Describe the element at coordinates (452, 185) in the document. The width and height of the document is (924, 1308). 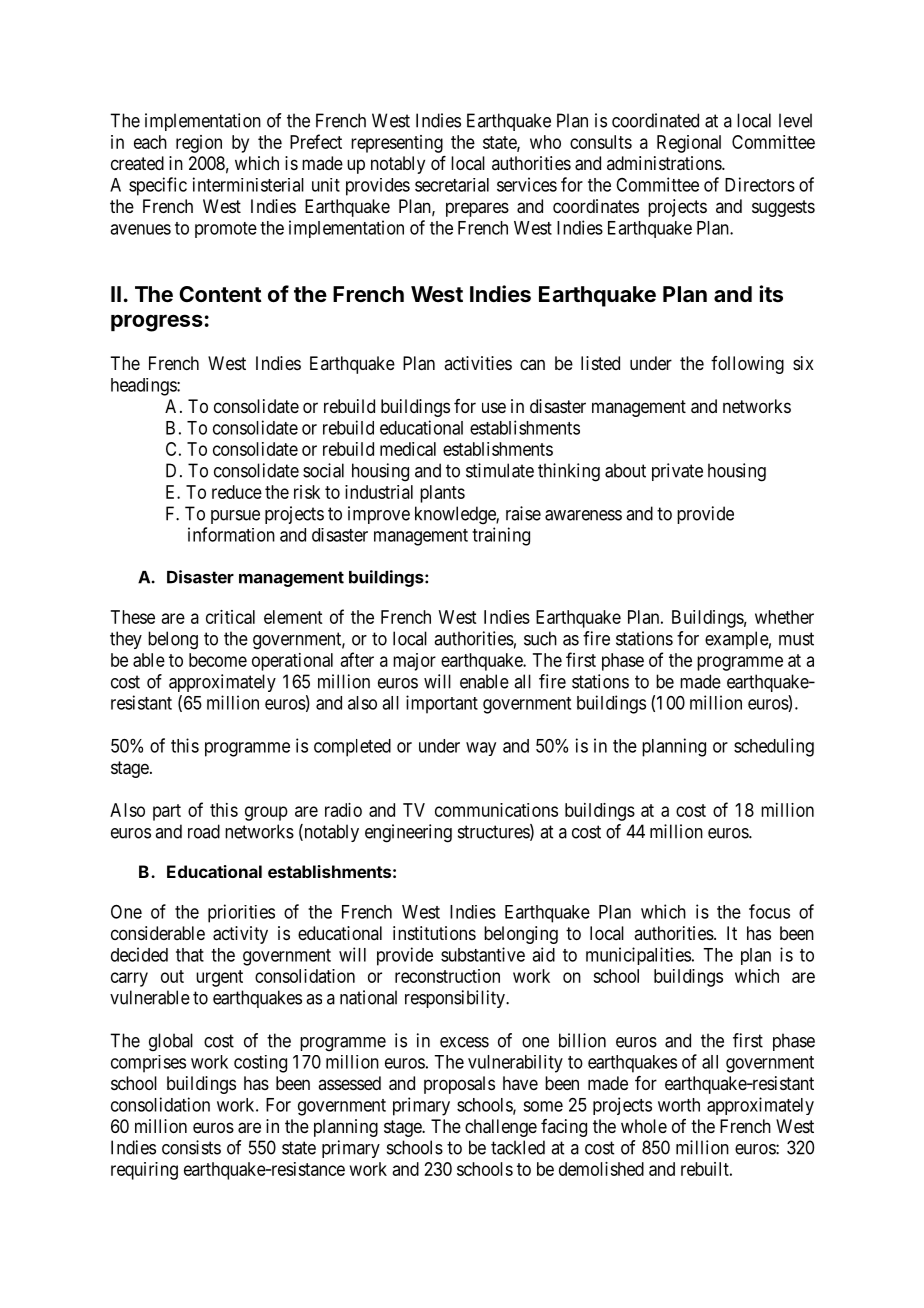
I see `secretarial` at that location.
